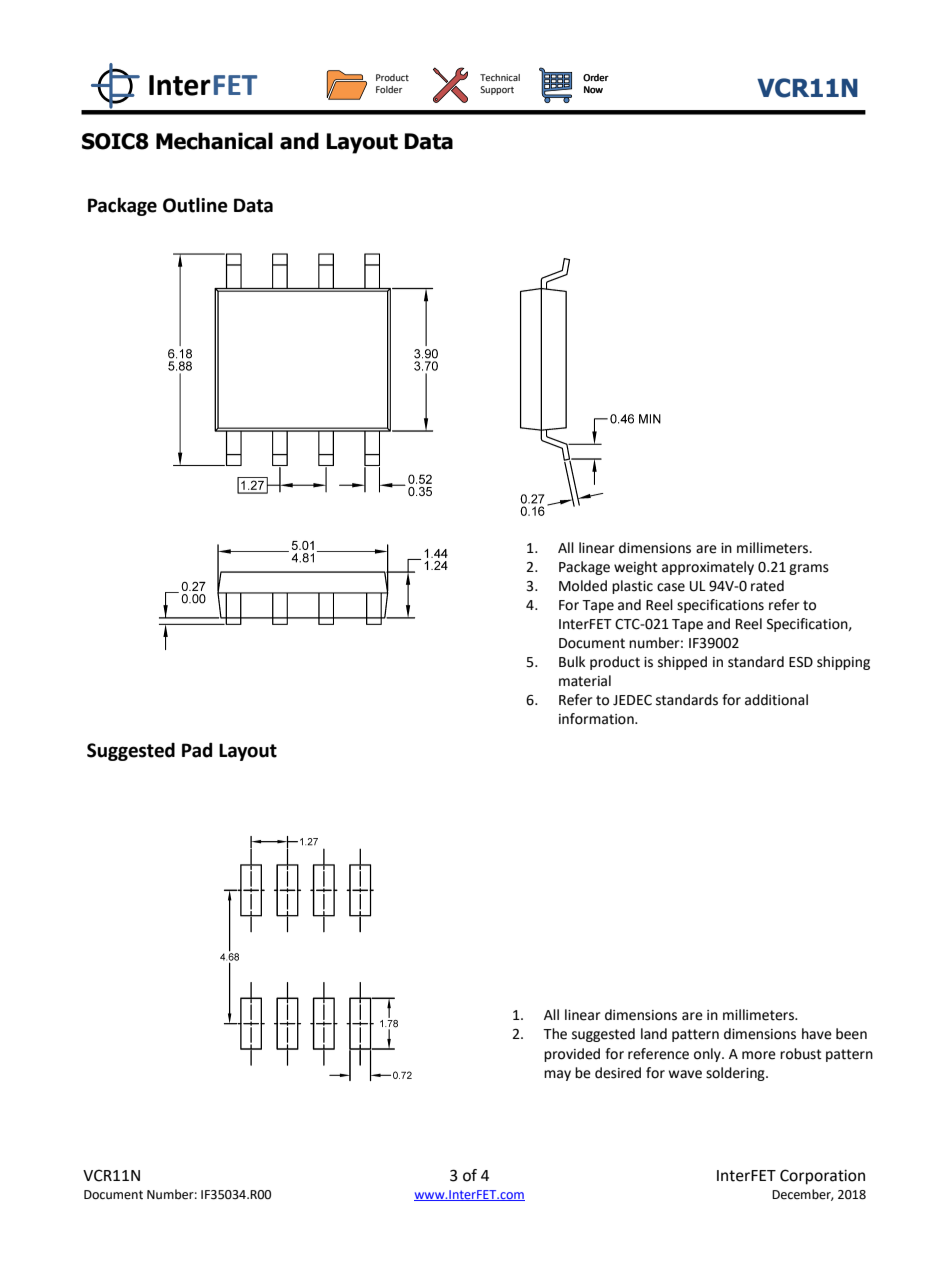 This screenshot has height=1270, width=952. I want to click on Support, so click(497, 90).
